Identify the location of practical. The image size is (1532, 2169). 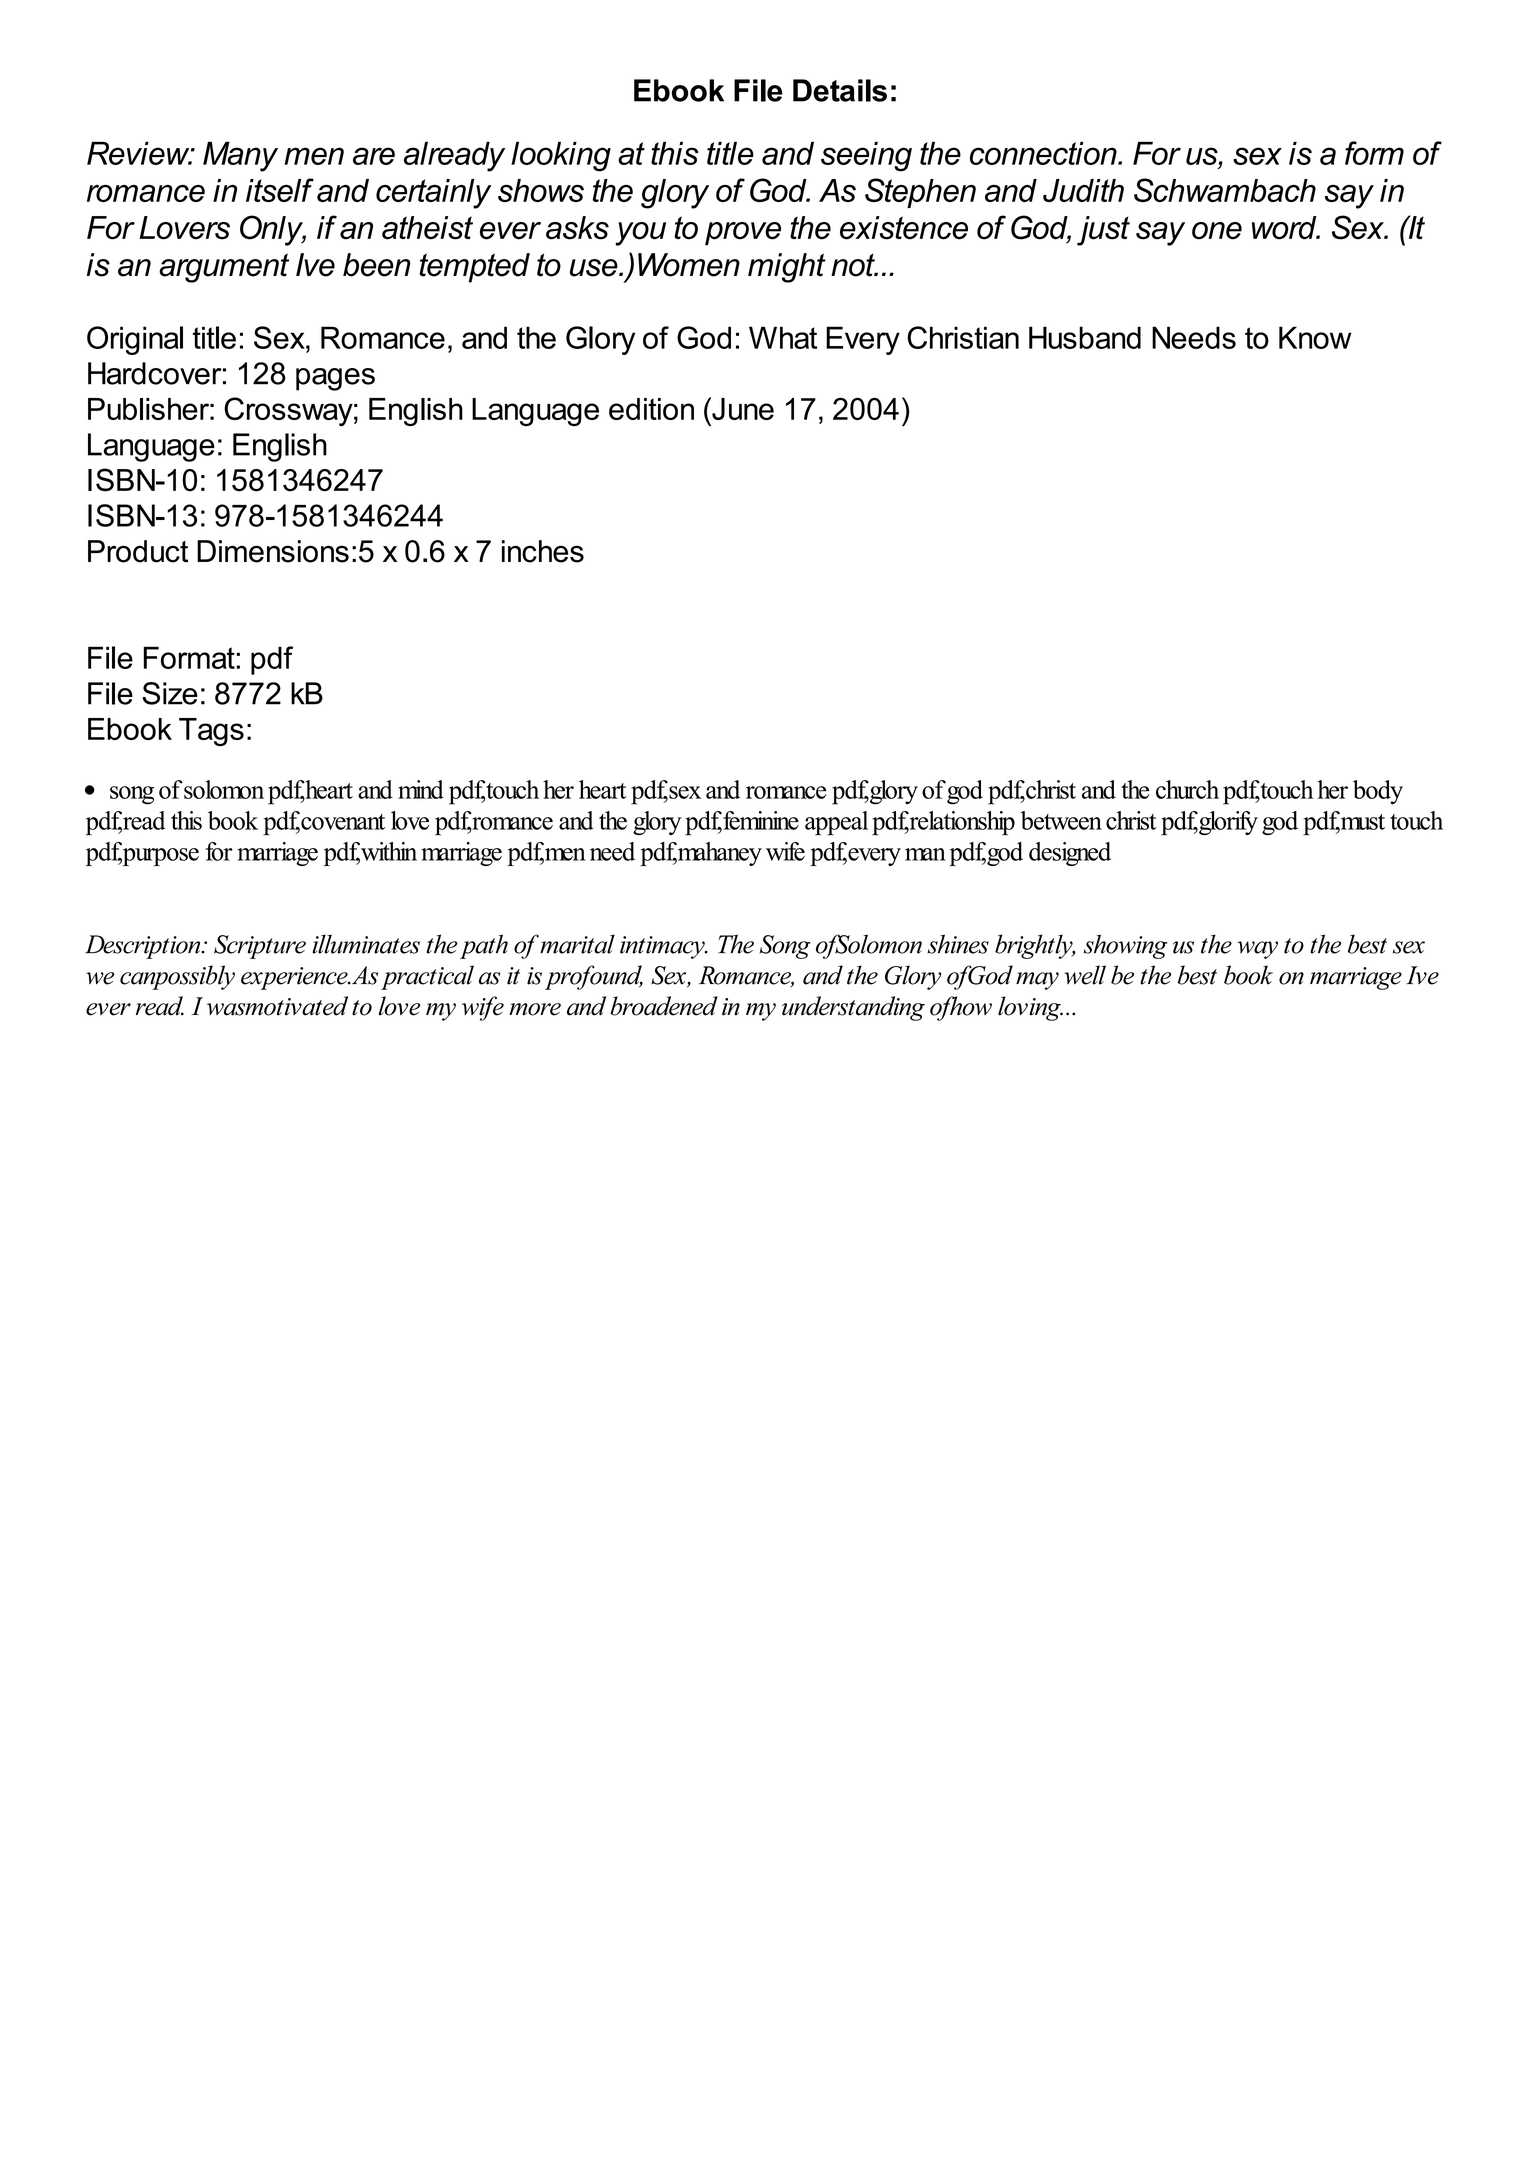
(427, 977).
